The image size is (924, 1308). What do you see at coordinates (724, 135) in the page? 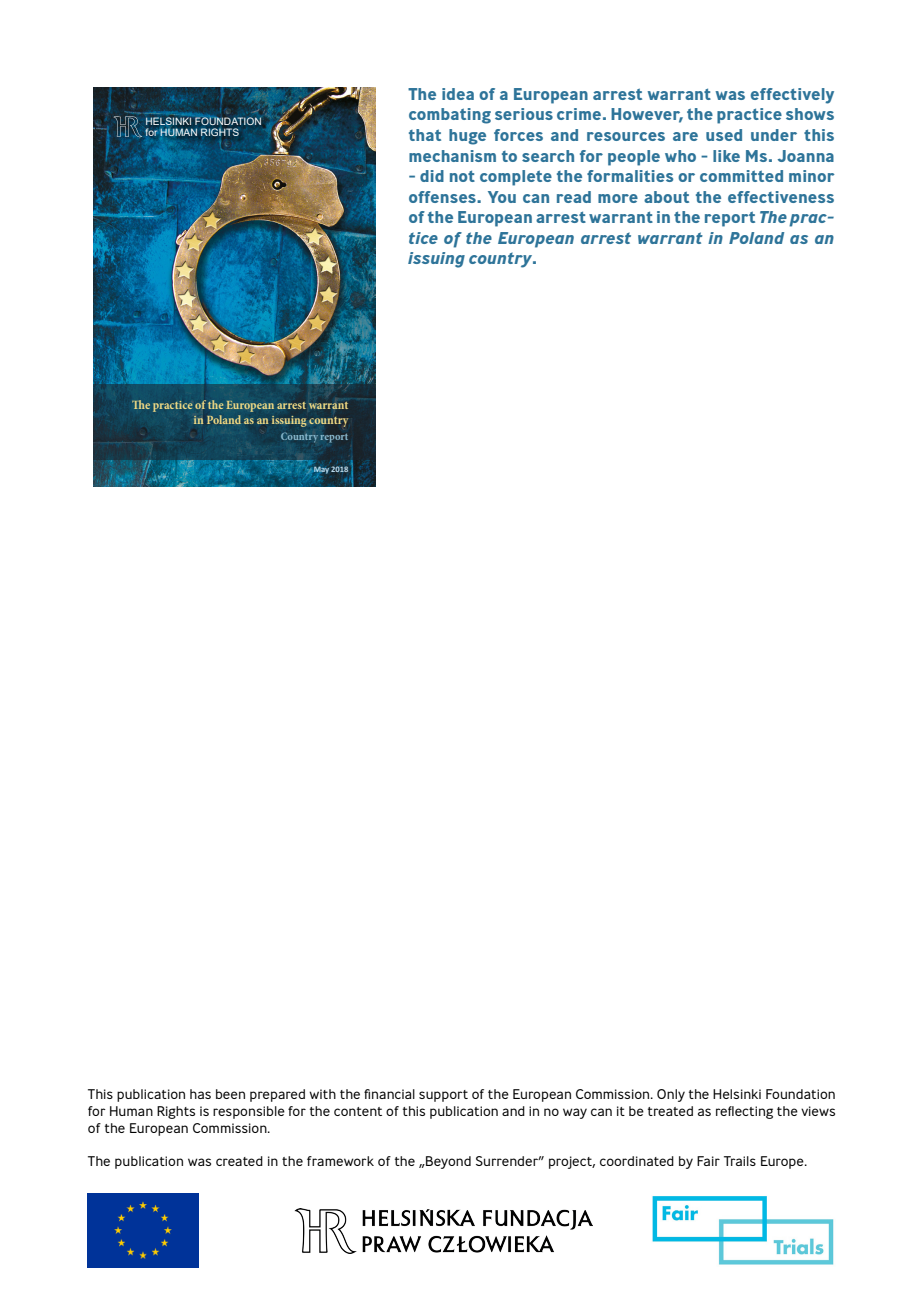
I see `used` at bounding box center [724, 135].
